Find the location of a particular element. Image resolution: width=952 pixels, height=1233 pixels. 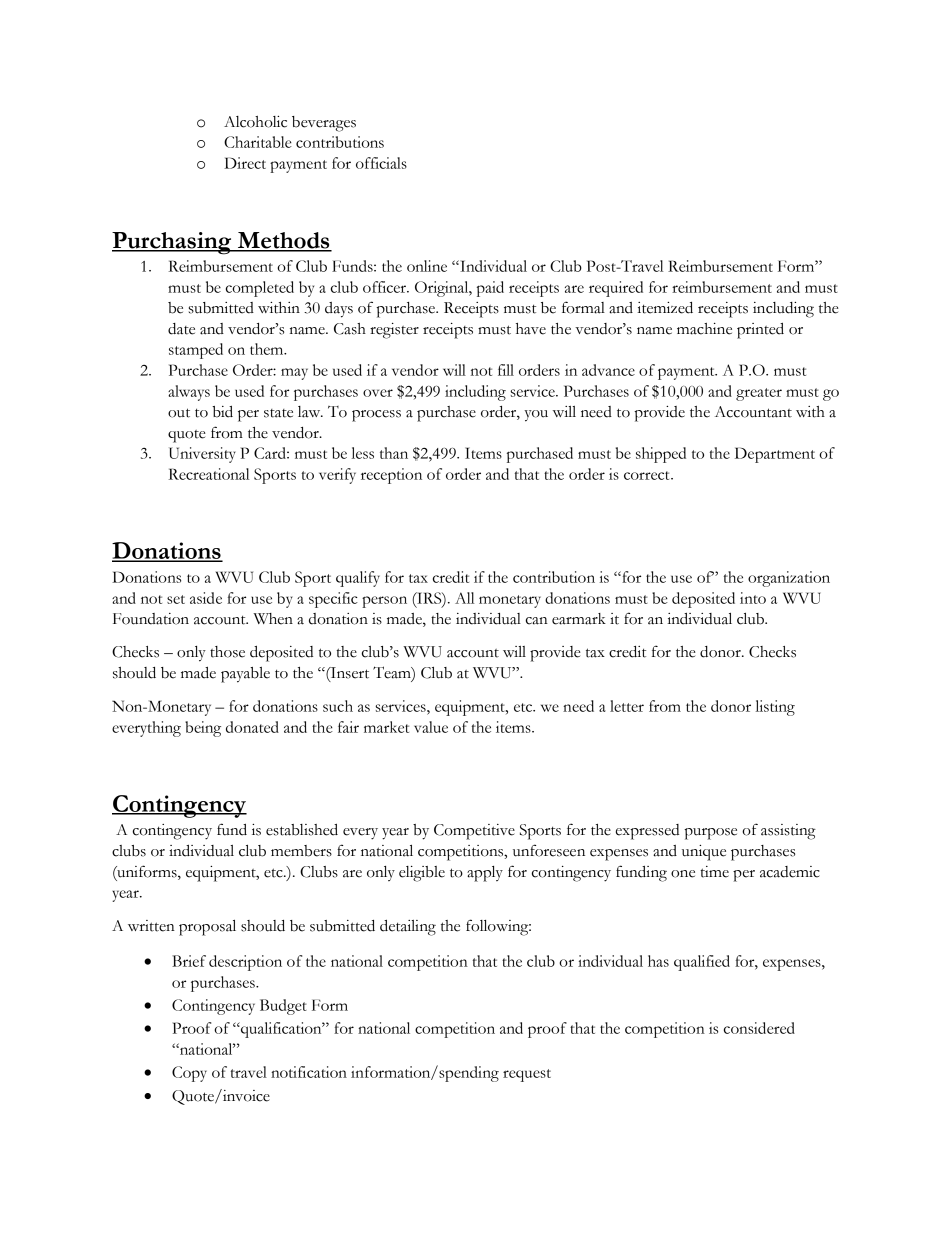

officials is located at coordinates (381, 163).
